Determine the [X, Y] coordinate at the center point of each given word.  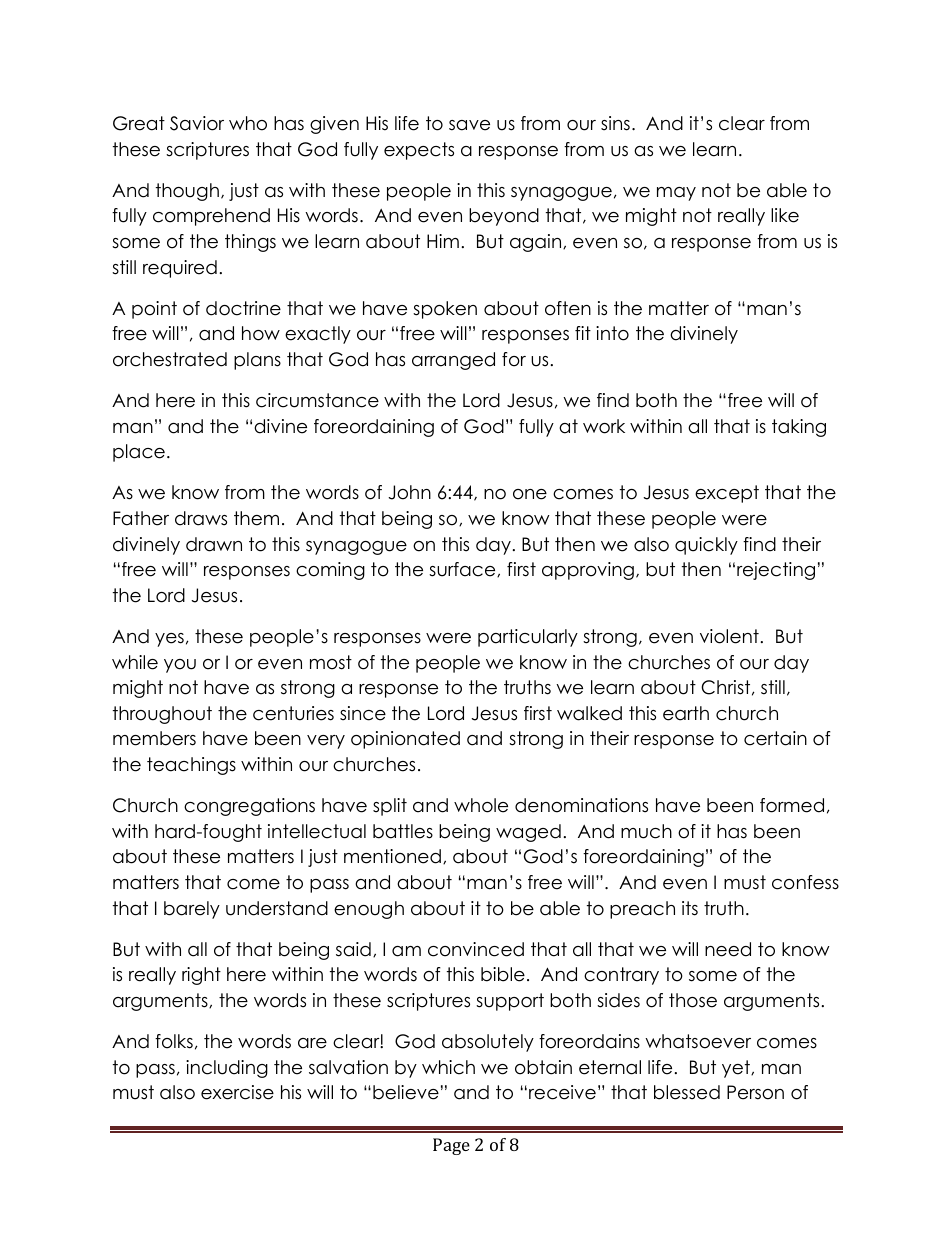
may [676, 194]
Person [755, 1092]
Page [451, 1146]
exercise [237, 1092]
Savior [197, 123]
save [469, 125]
